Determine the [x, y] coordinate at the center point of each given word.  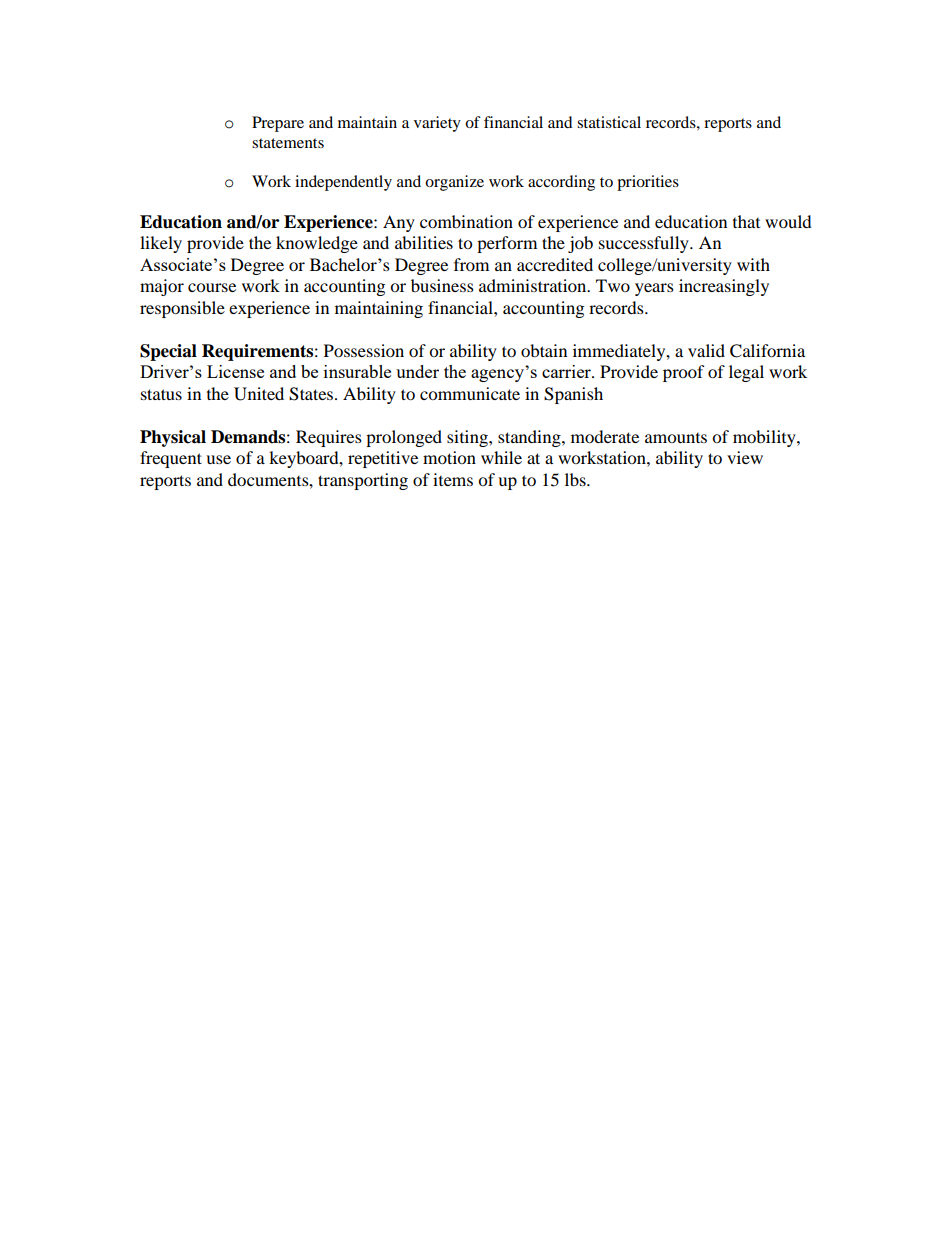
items [453, 479]
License [235, 371]
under [417, 371]
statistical [609, 122]
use [218, 459]
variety [437, 124]
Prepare [278, 124]
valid [706, 350]
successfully [645, 244]
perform [507, 244]
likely [161, 244]
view [745, 457]
